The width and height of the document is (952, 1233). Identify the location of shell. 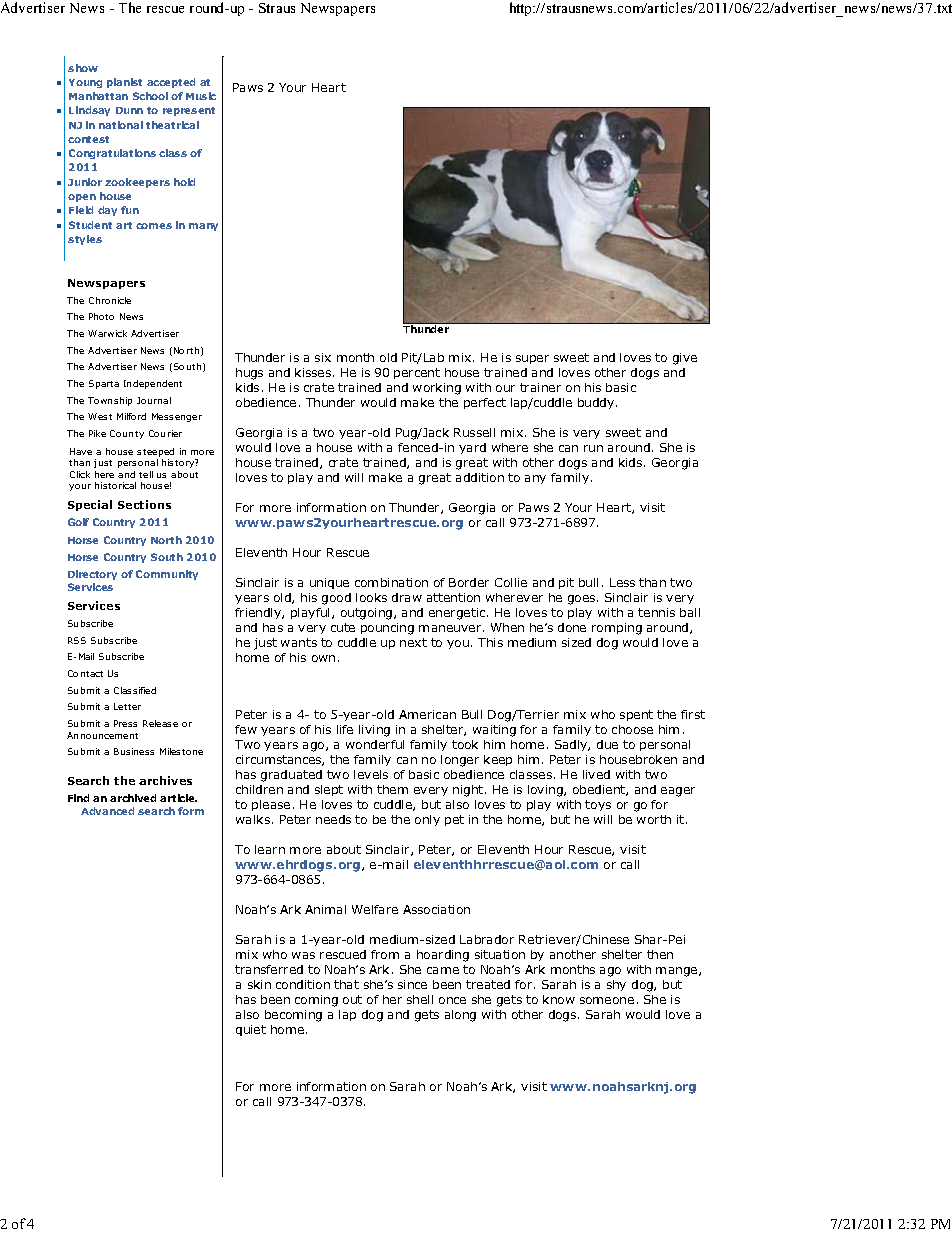
(420, 999).
